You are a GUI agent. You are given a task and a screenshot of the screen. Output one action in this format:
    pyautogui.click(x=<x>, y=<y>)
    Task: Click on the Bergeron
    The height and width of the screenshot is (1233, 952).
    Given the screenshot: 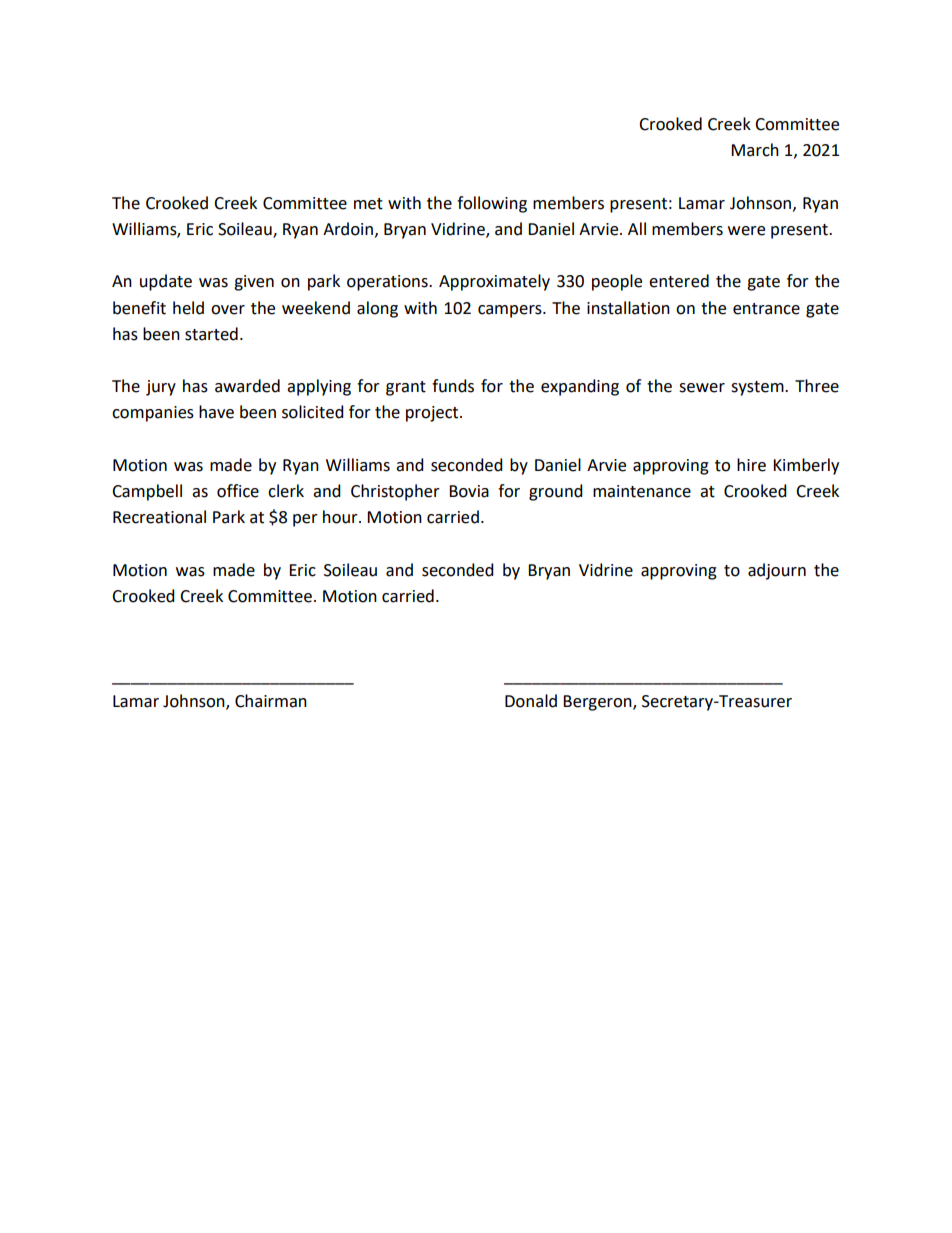 What is the action you would take?
    pyautogui.click(x=598, y=703)
